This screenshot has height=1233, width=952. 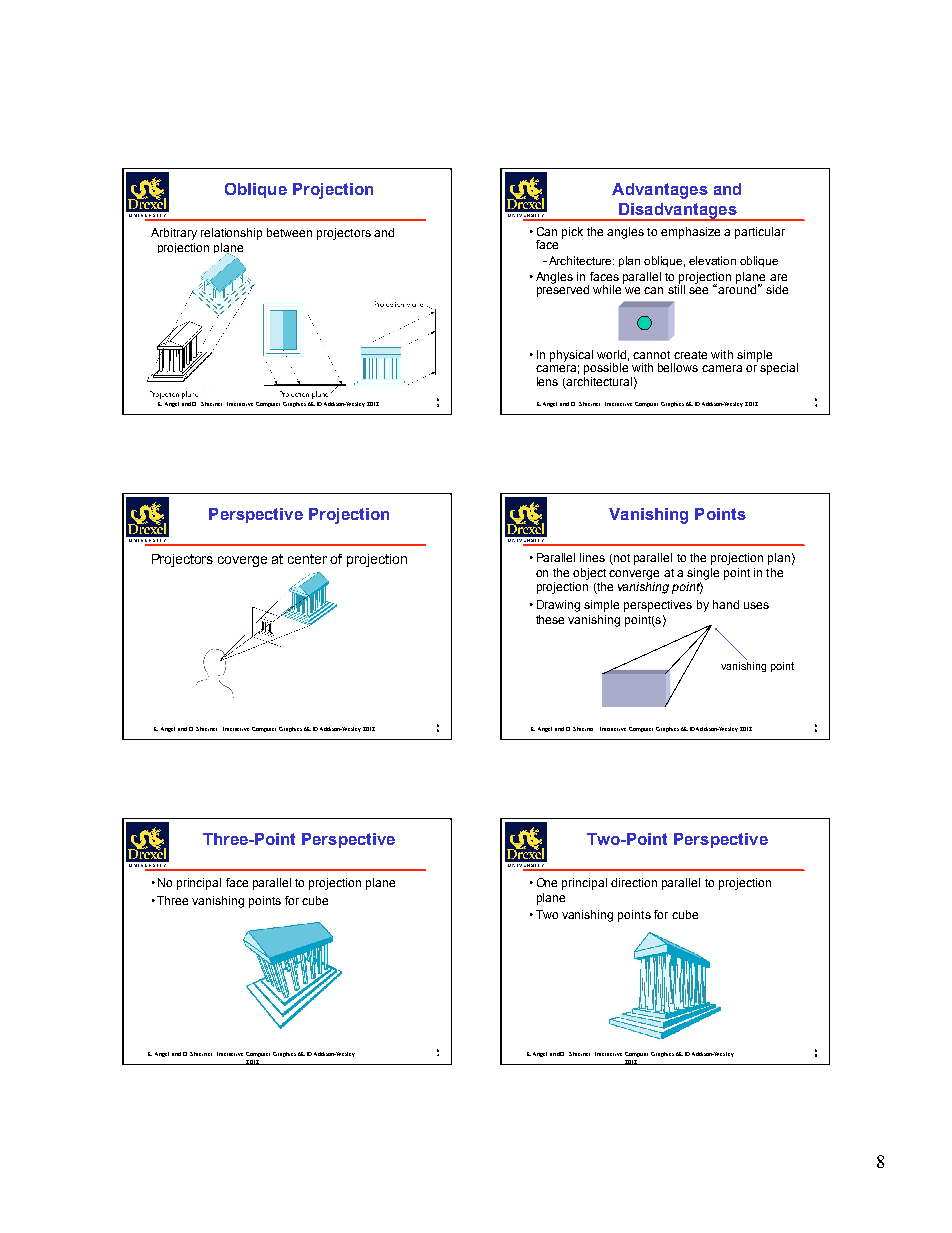 What do you see at coordinates (231, 234) in the screenshot?
I see `relationship` at bounding box center [231, 234].
